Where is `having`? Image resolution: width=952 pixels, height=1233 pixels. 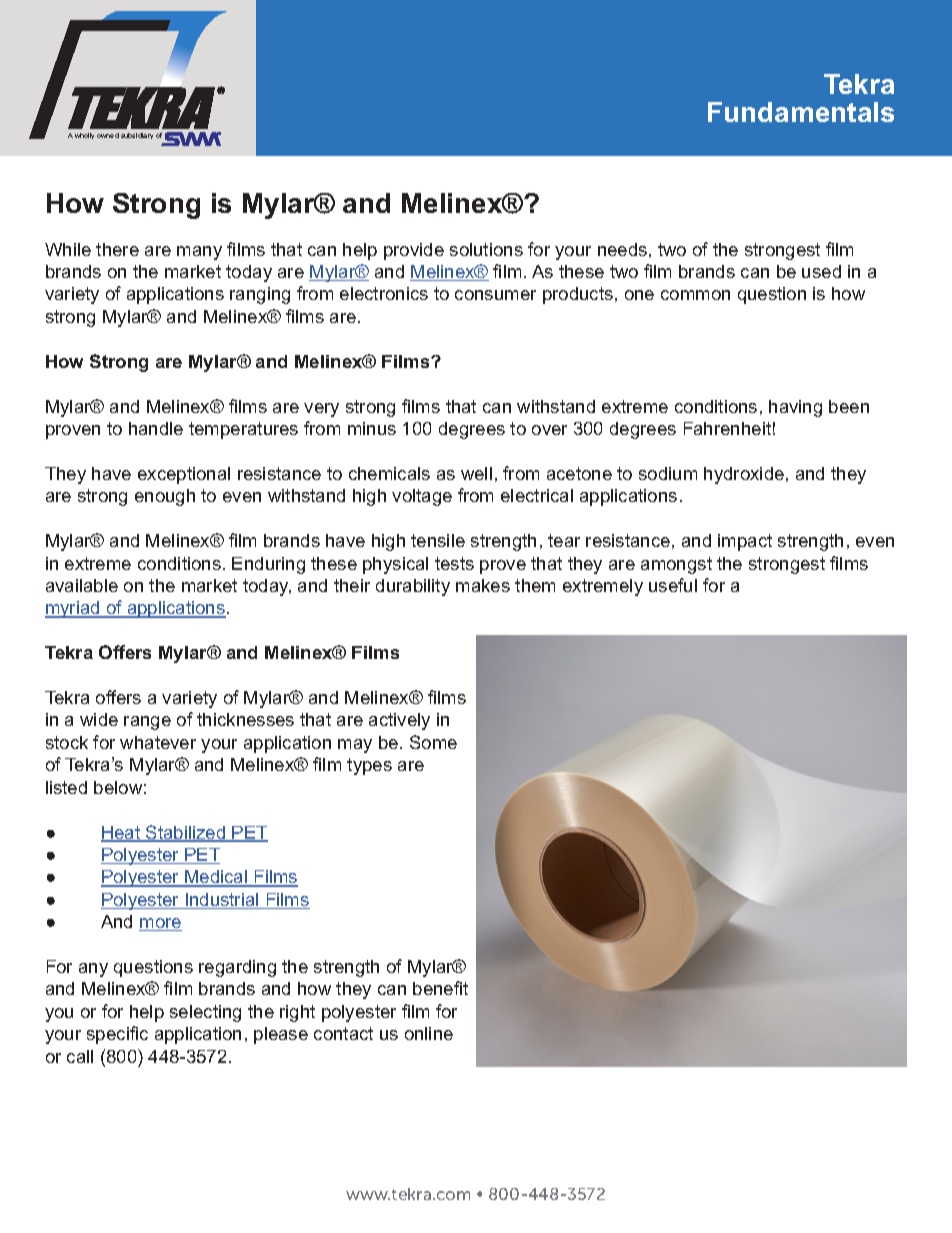
having is located at coordinates (795, 408).
